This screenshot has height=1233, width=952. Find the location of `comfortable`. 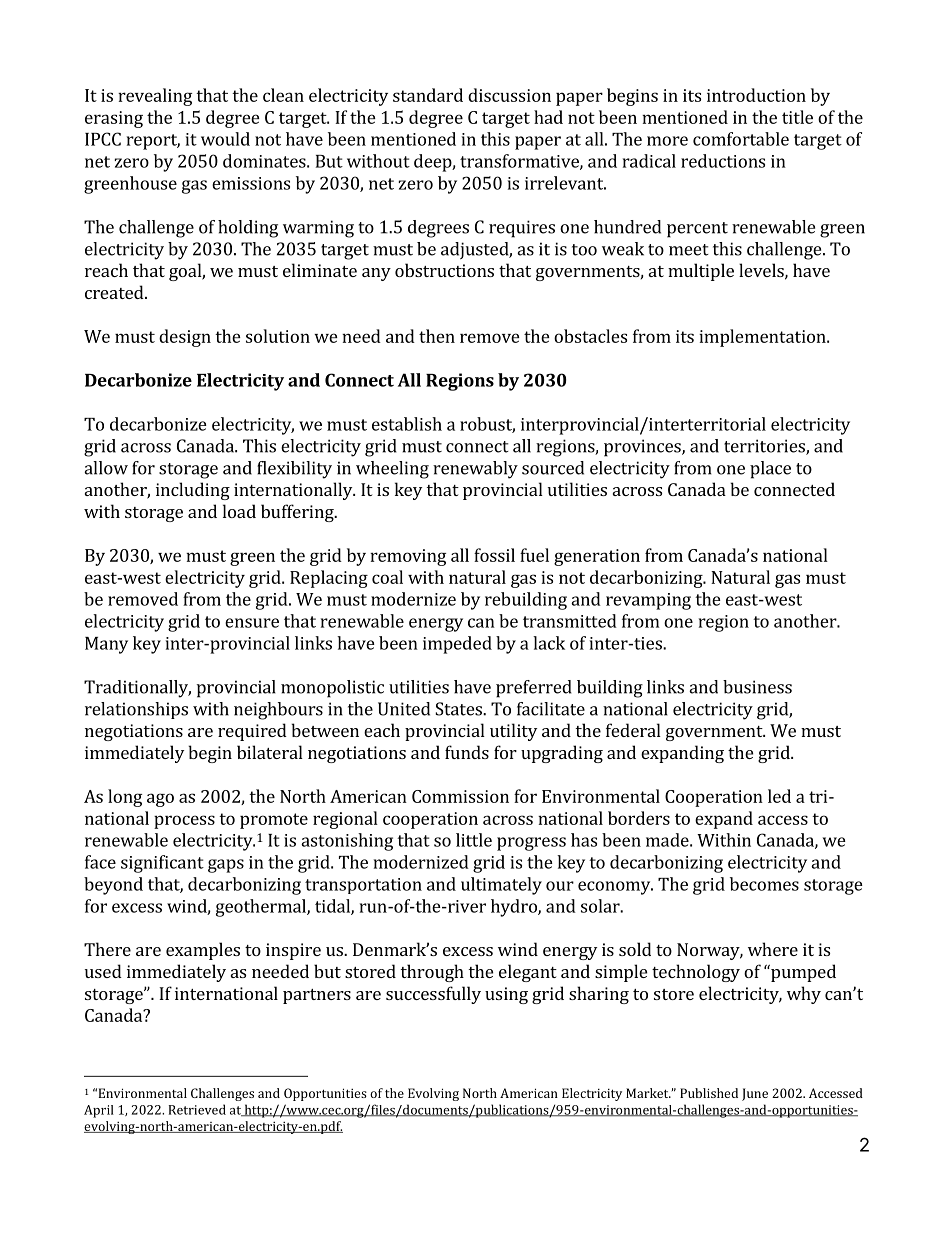

comfortable is located at coordinates (741, 139).
